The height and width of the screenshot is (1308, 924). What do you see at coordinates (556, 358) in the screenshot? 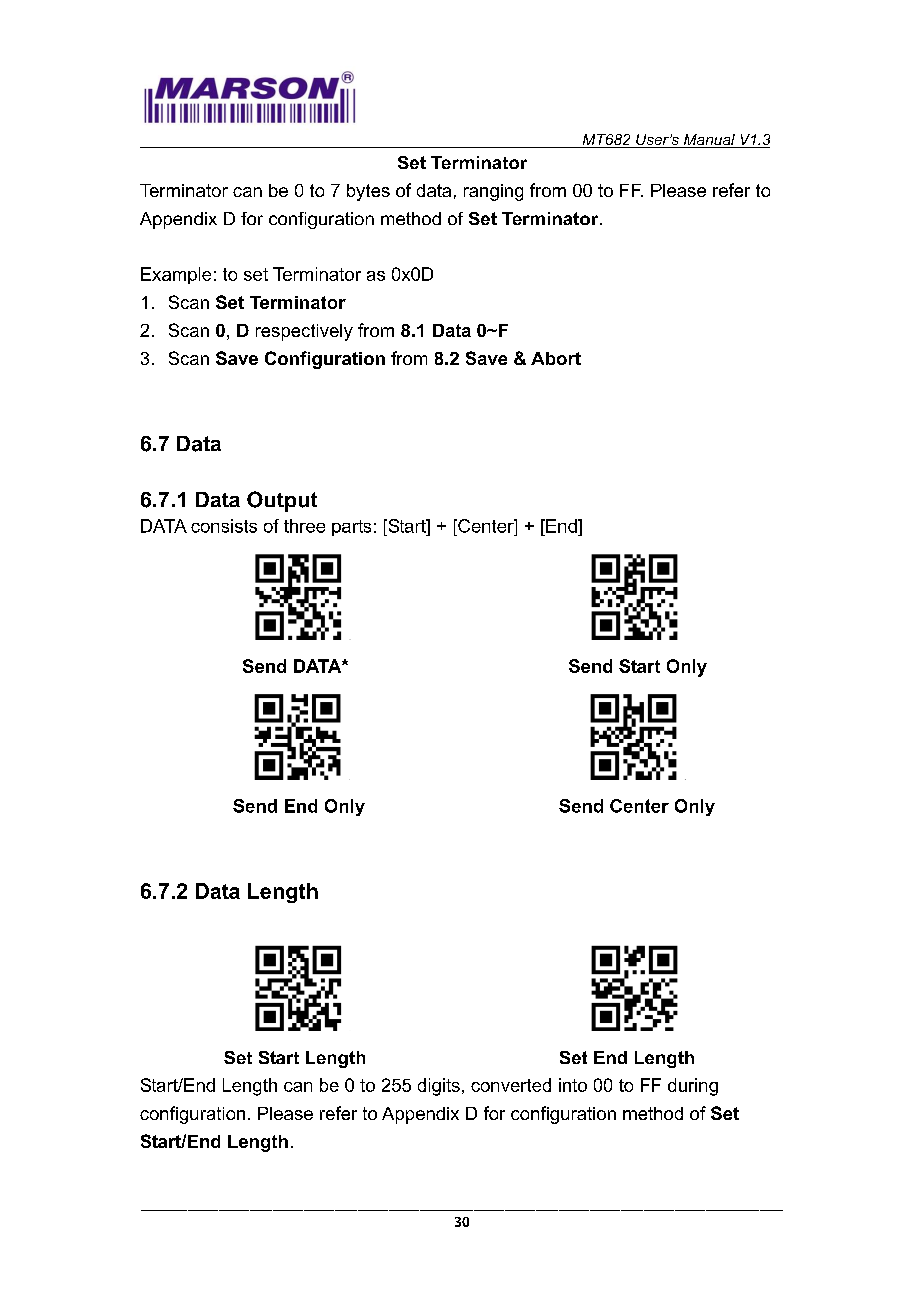
I see `Abort` at bounding box center [556, 358].
